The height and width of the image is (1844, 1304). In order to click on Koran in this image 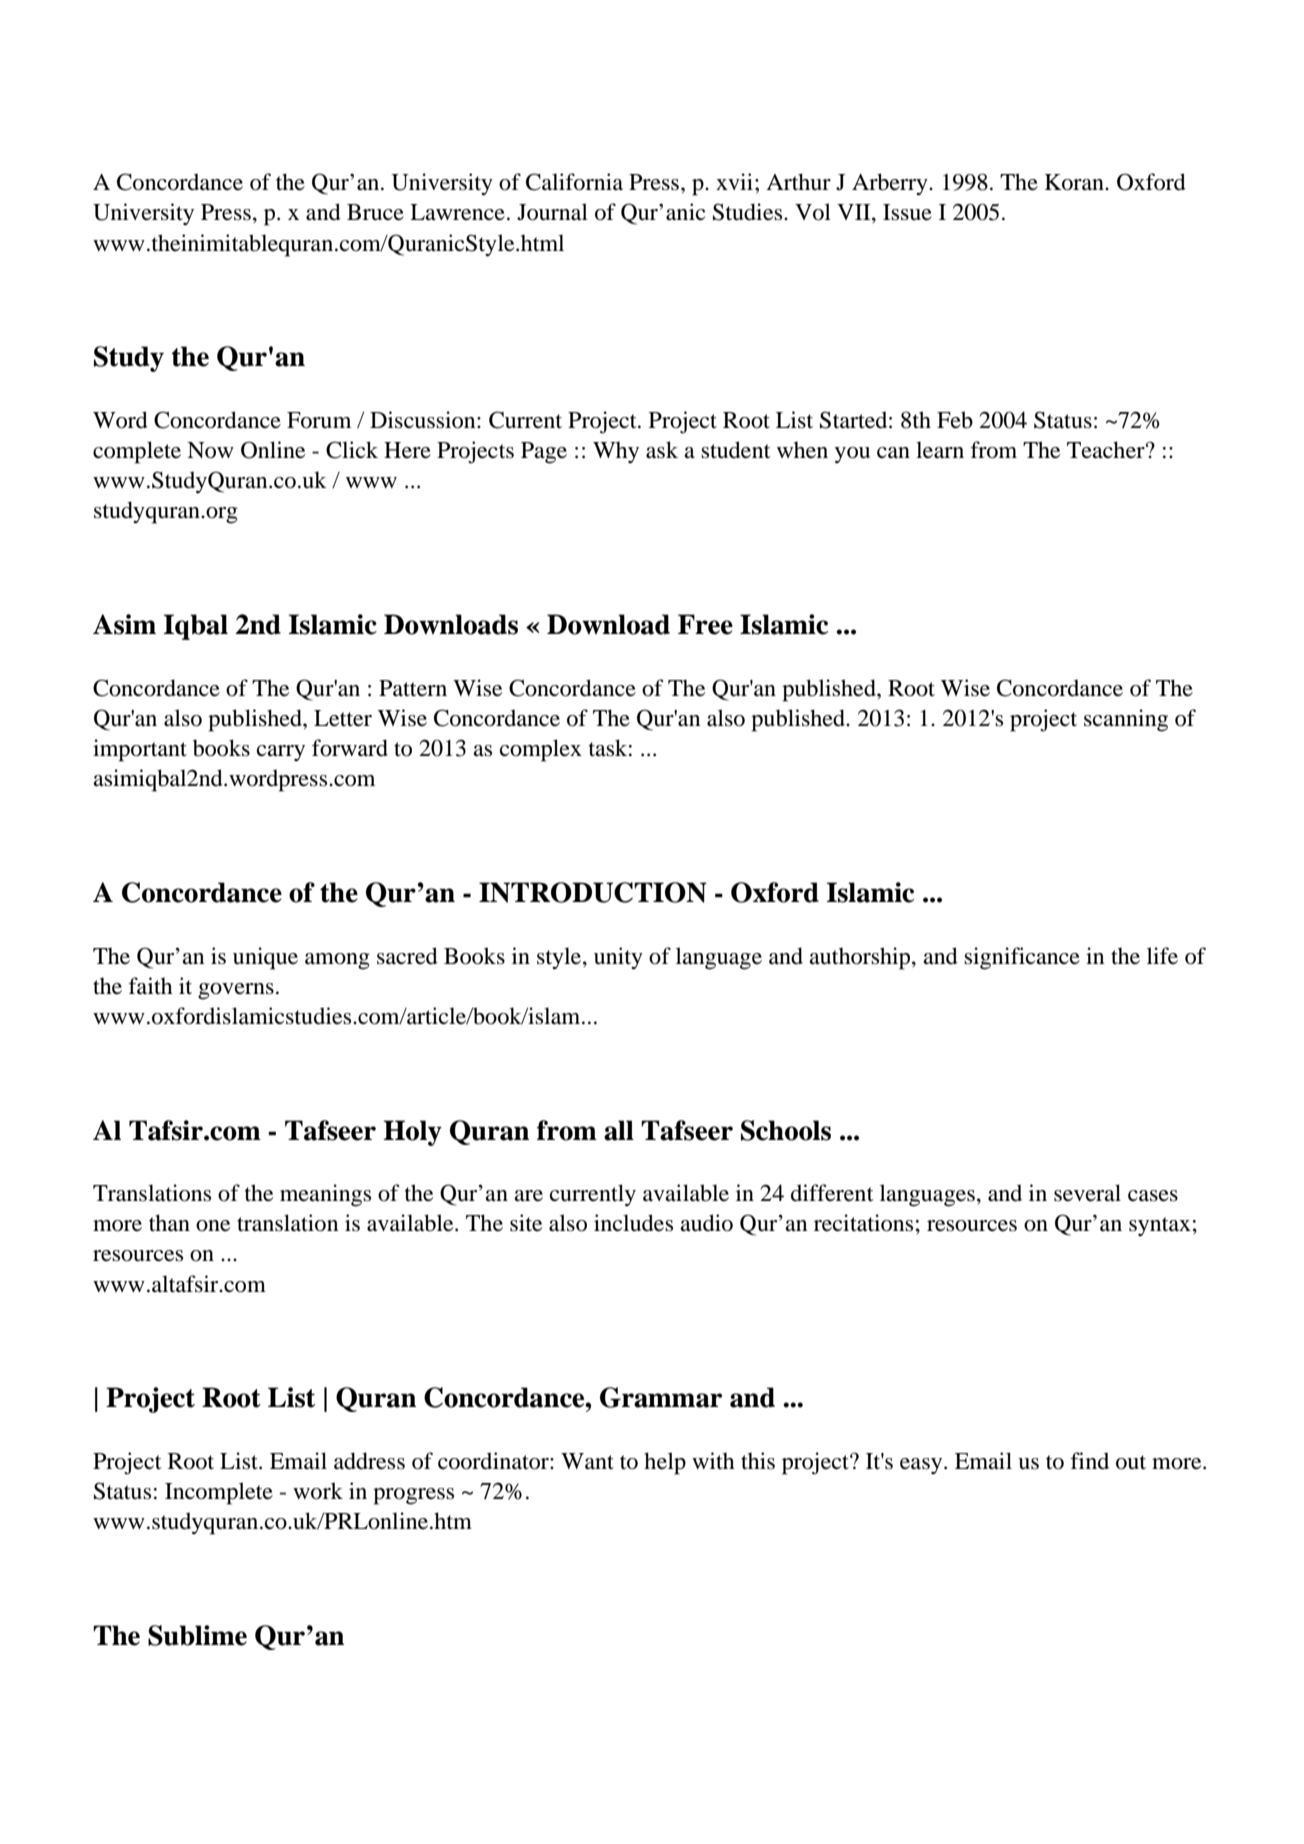, I will do `click(1075, 182)`.
